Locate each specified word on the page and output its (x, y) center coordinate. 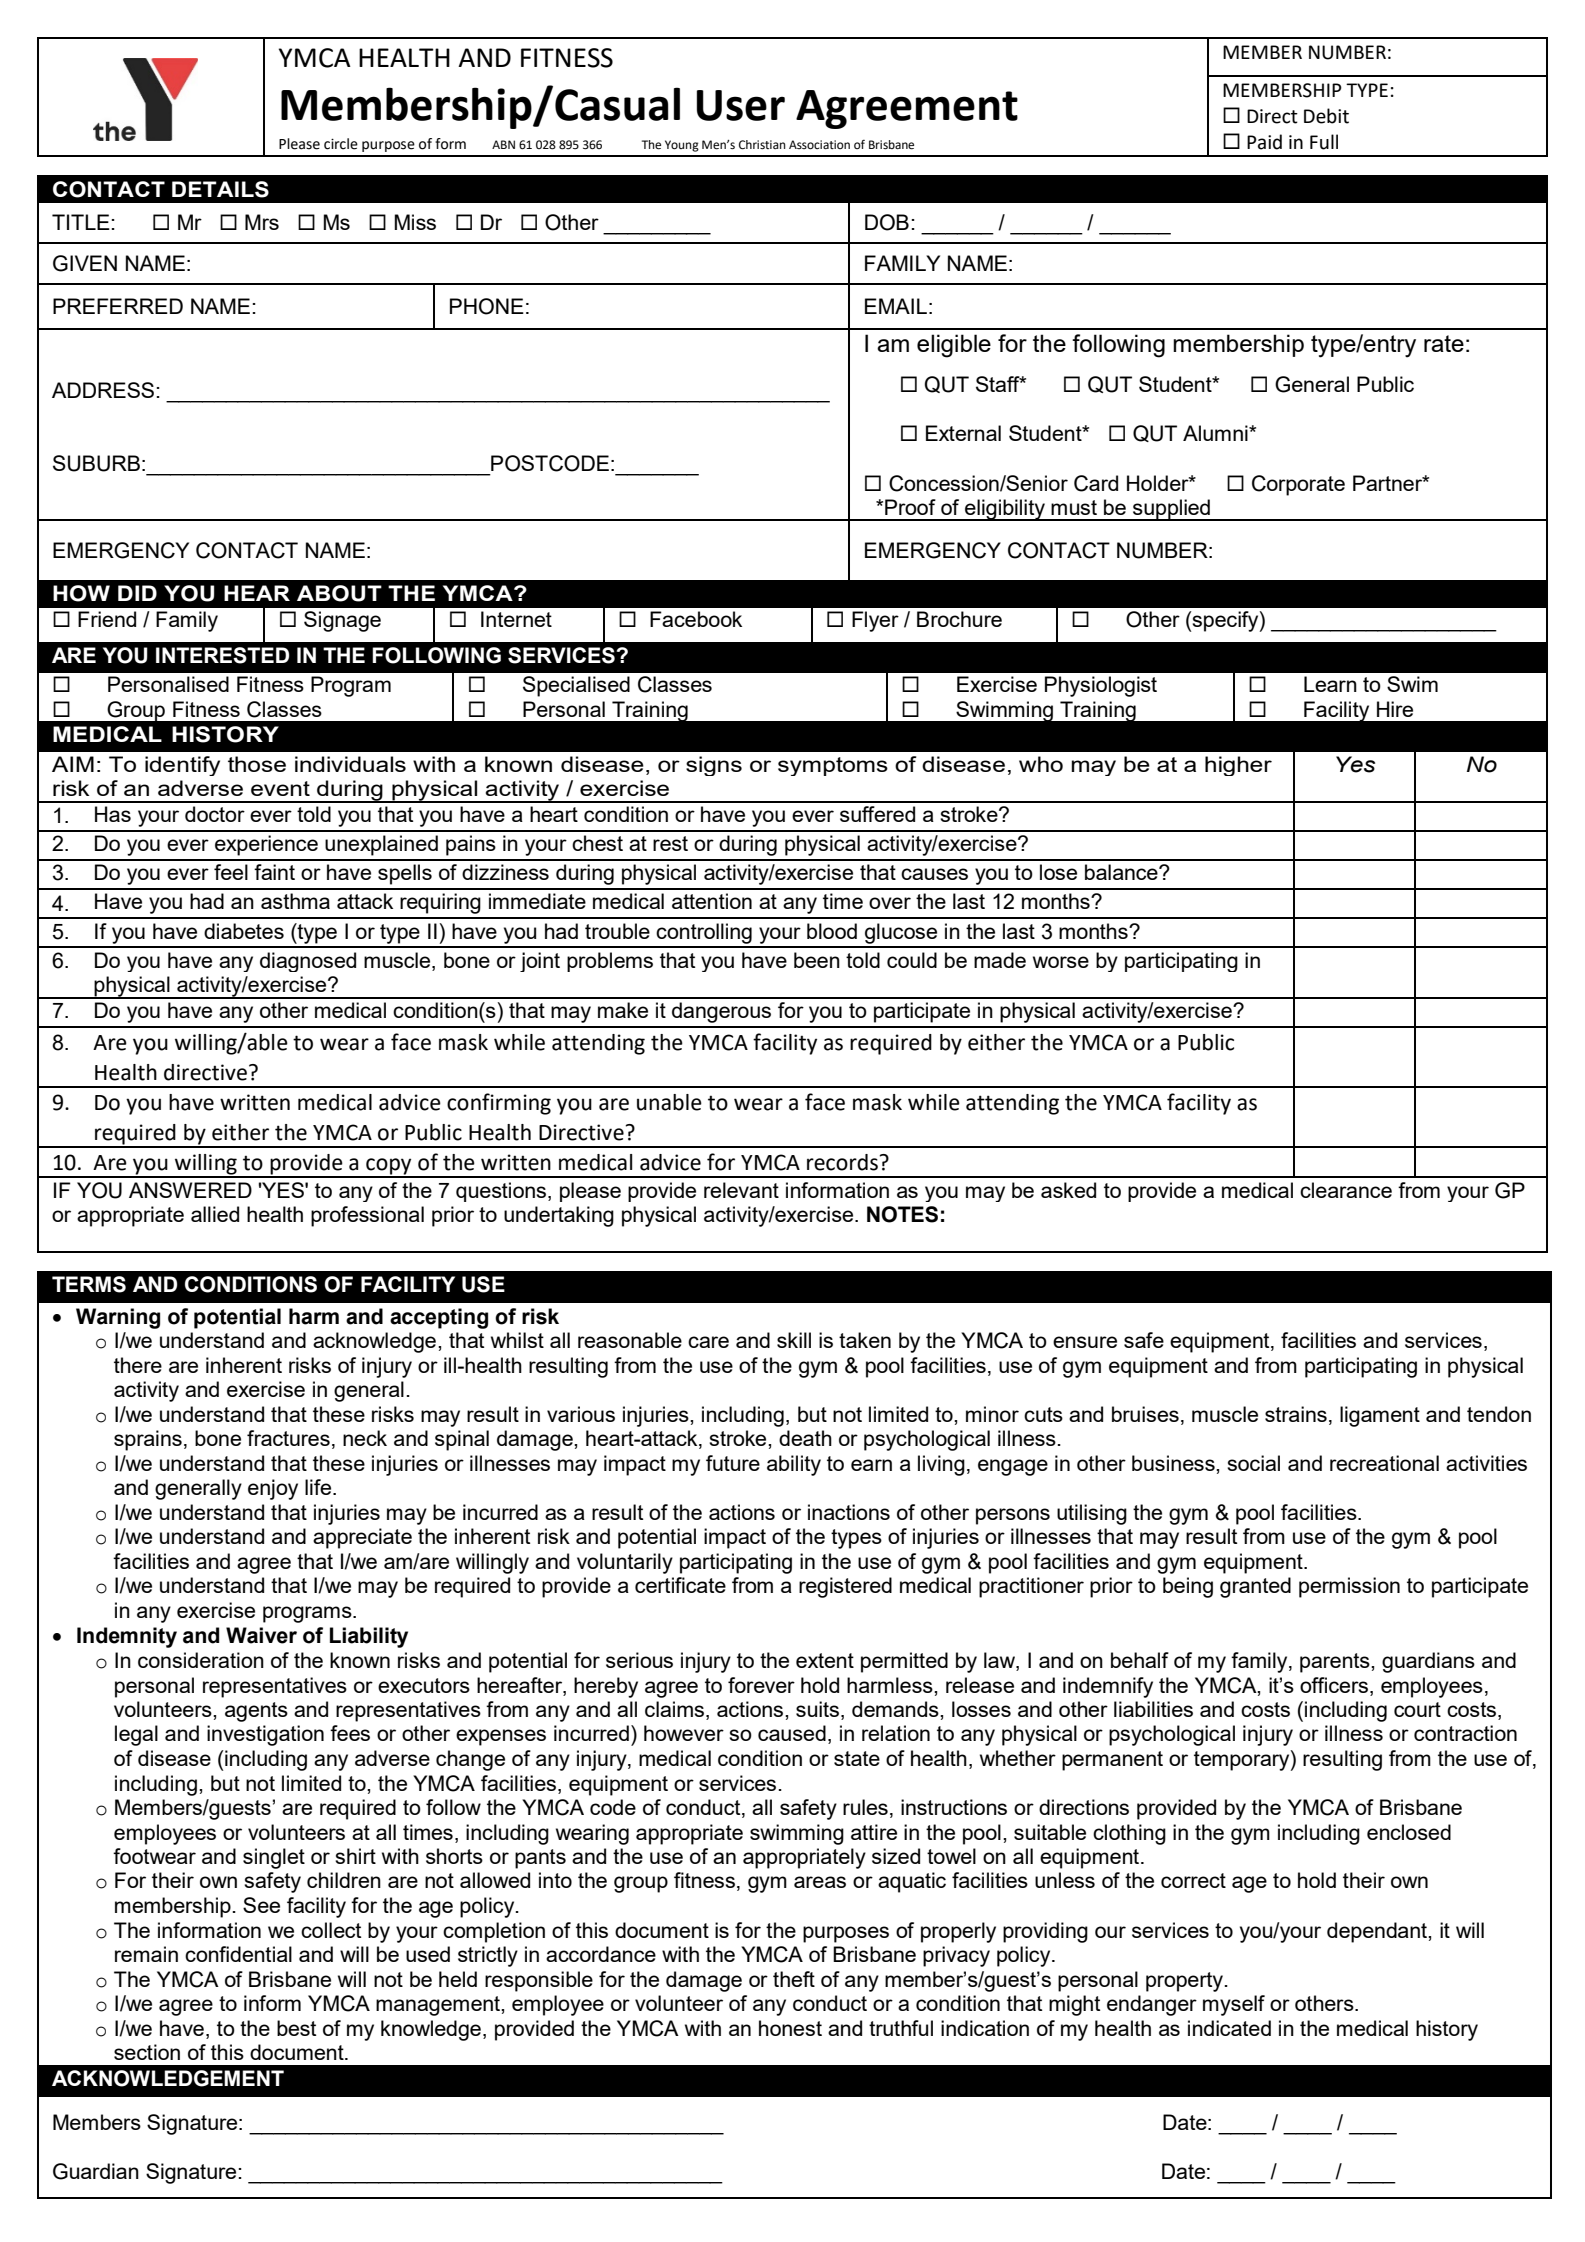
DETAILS (220, 189)
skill (794, 1340)
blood (832, 931)
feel (231, 872)
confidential (238, 1954)
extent (825, 1660)
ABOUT (339, 593)
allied (215, 1214)
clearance (1346, 1190)
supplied (1171, 510)
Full (1324, 142)
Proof (910, 507)
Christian (762, 145)
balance (1122, 872)
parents (1336, 1663)
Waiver (261, 1635)
